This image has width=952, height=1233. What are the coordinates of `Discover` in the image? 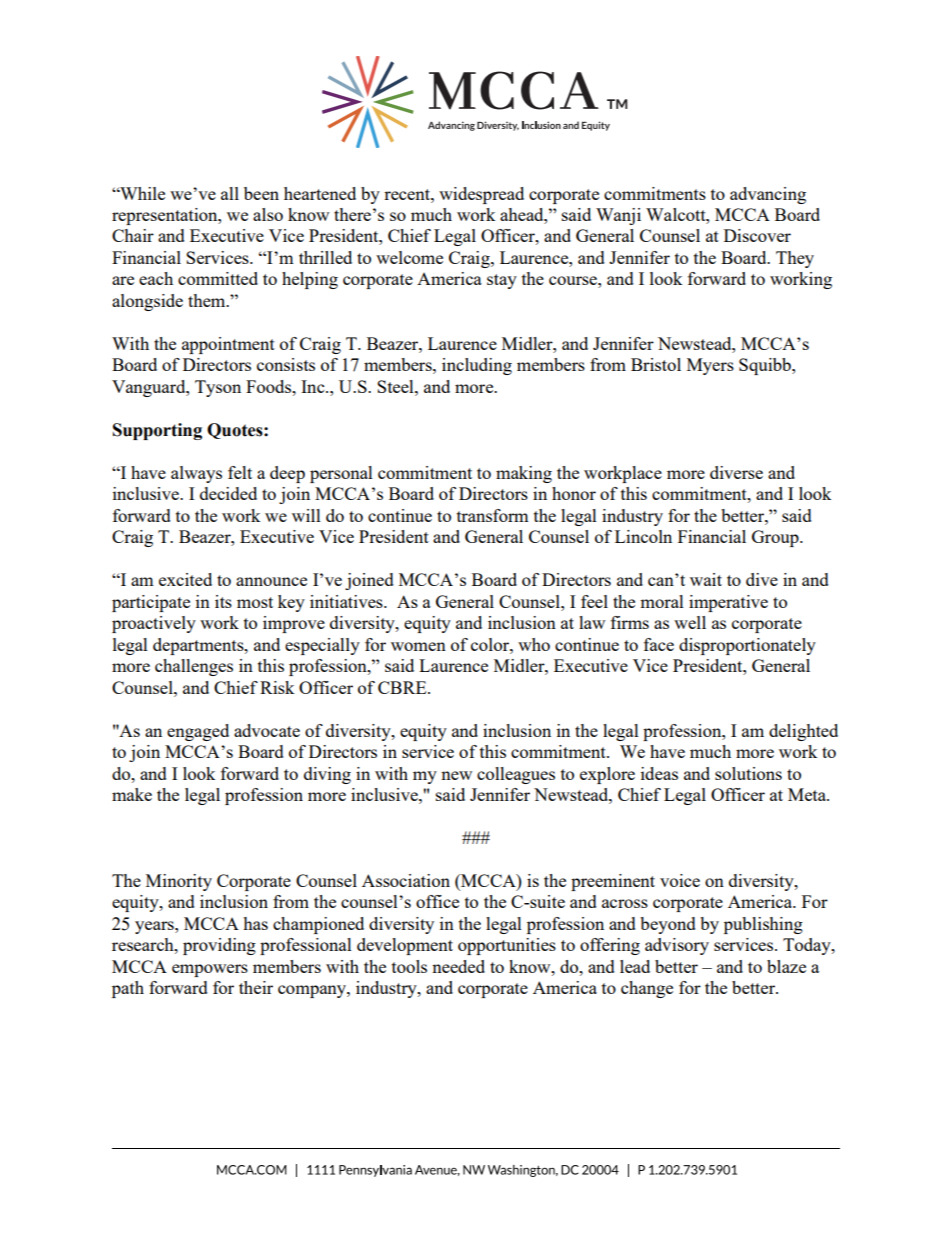 It's located at (757, 235).
